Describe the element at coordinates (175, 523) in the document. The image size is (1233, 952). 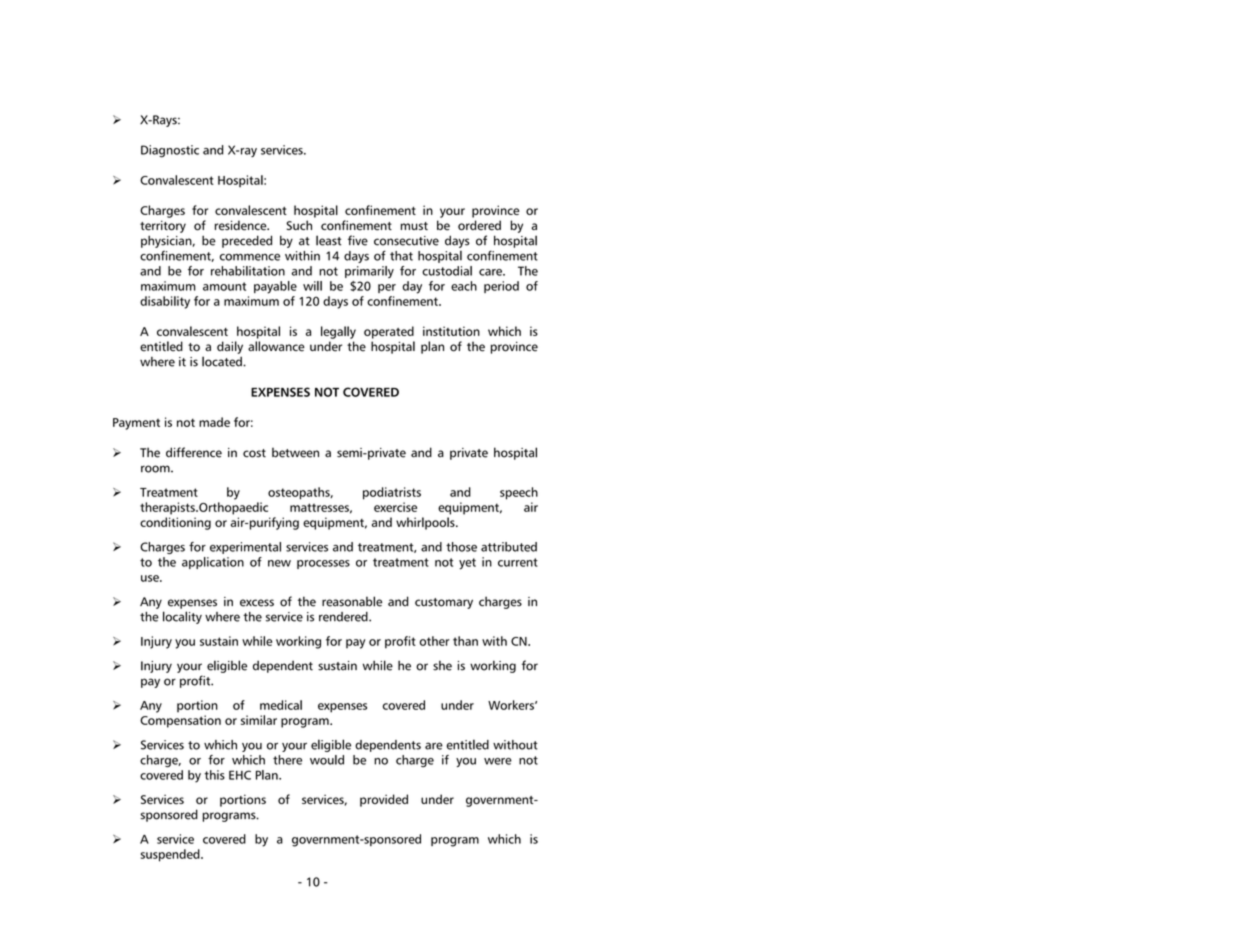
I see `conditioning` at that location.
